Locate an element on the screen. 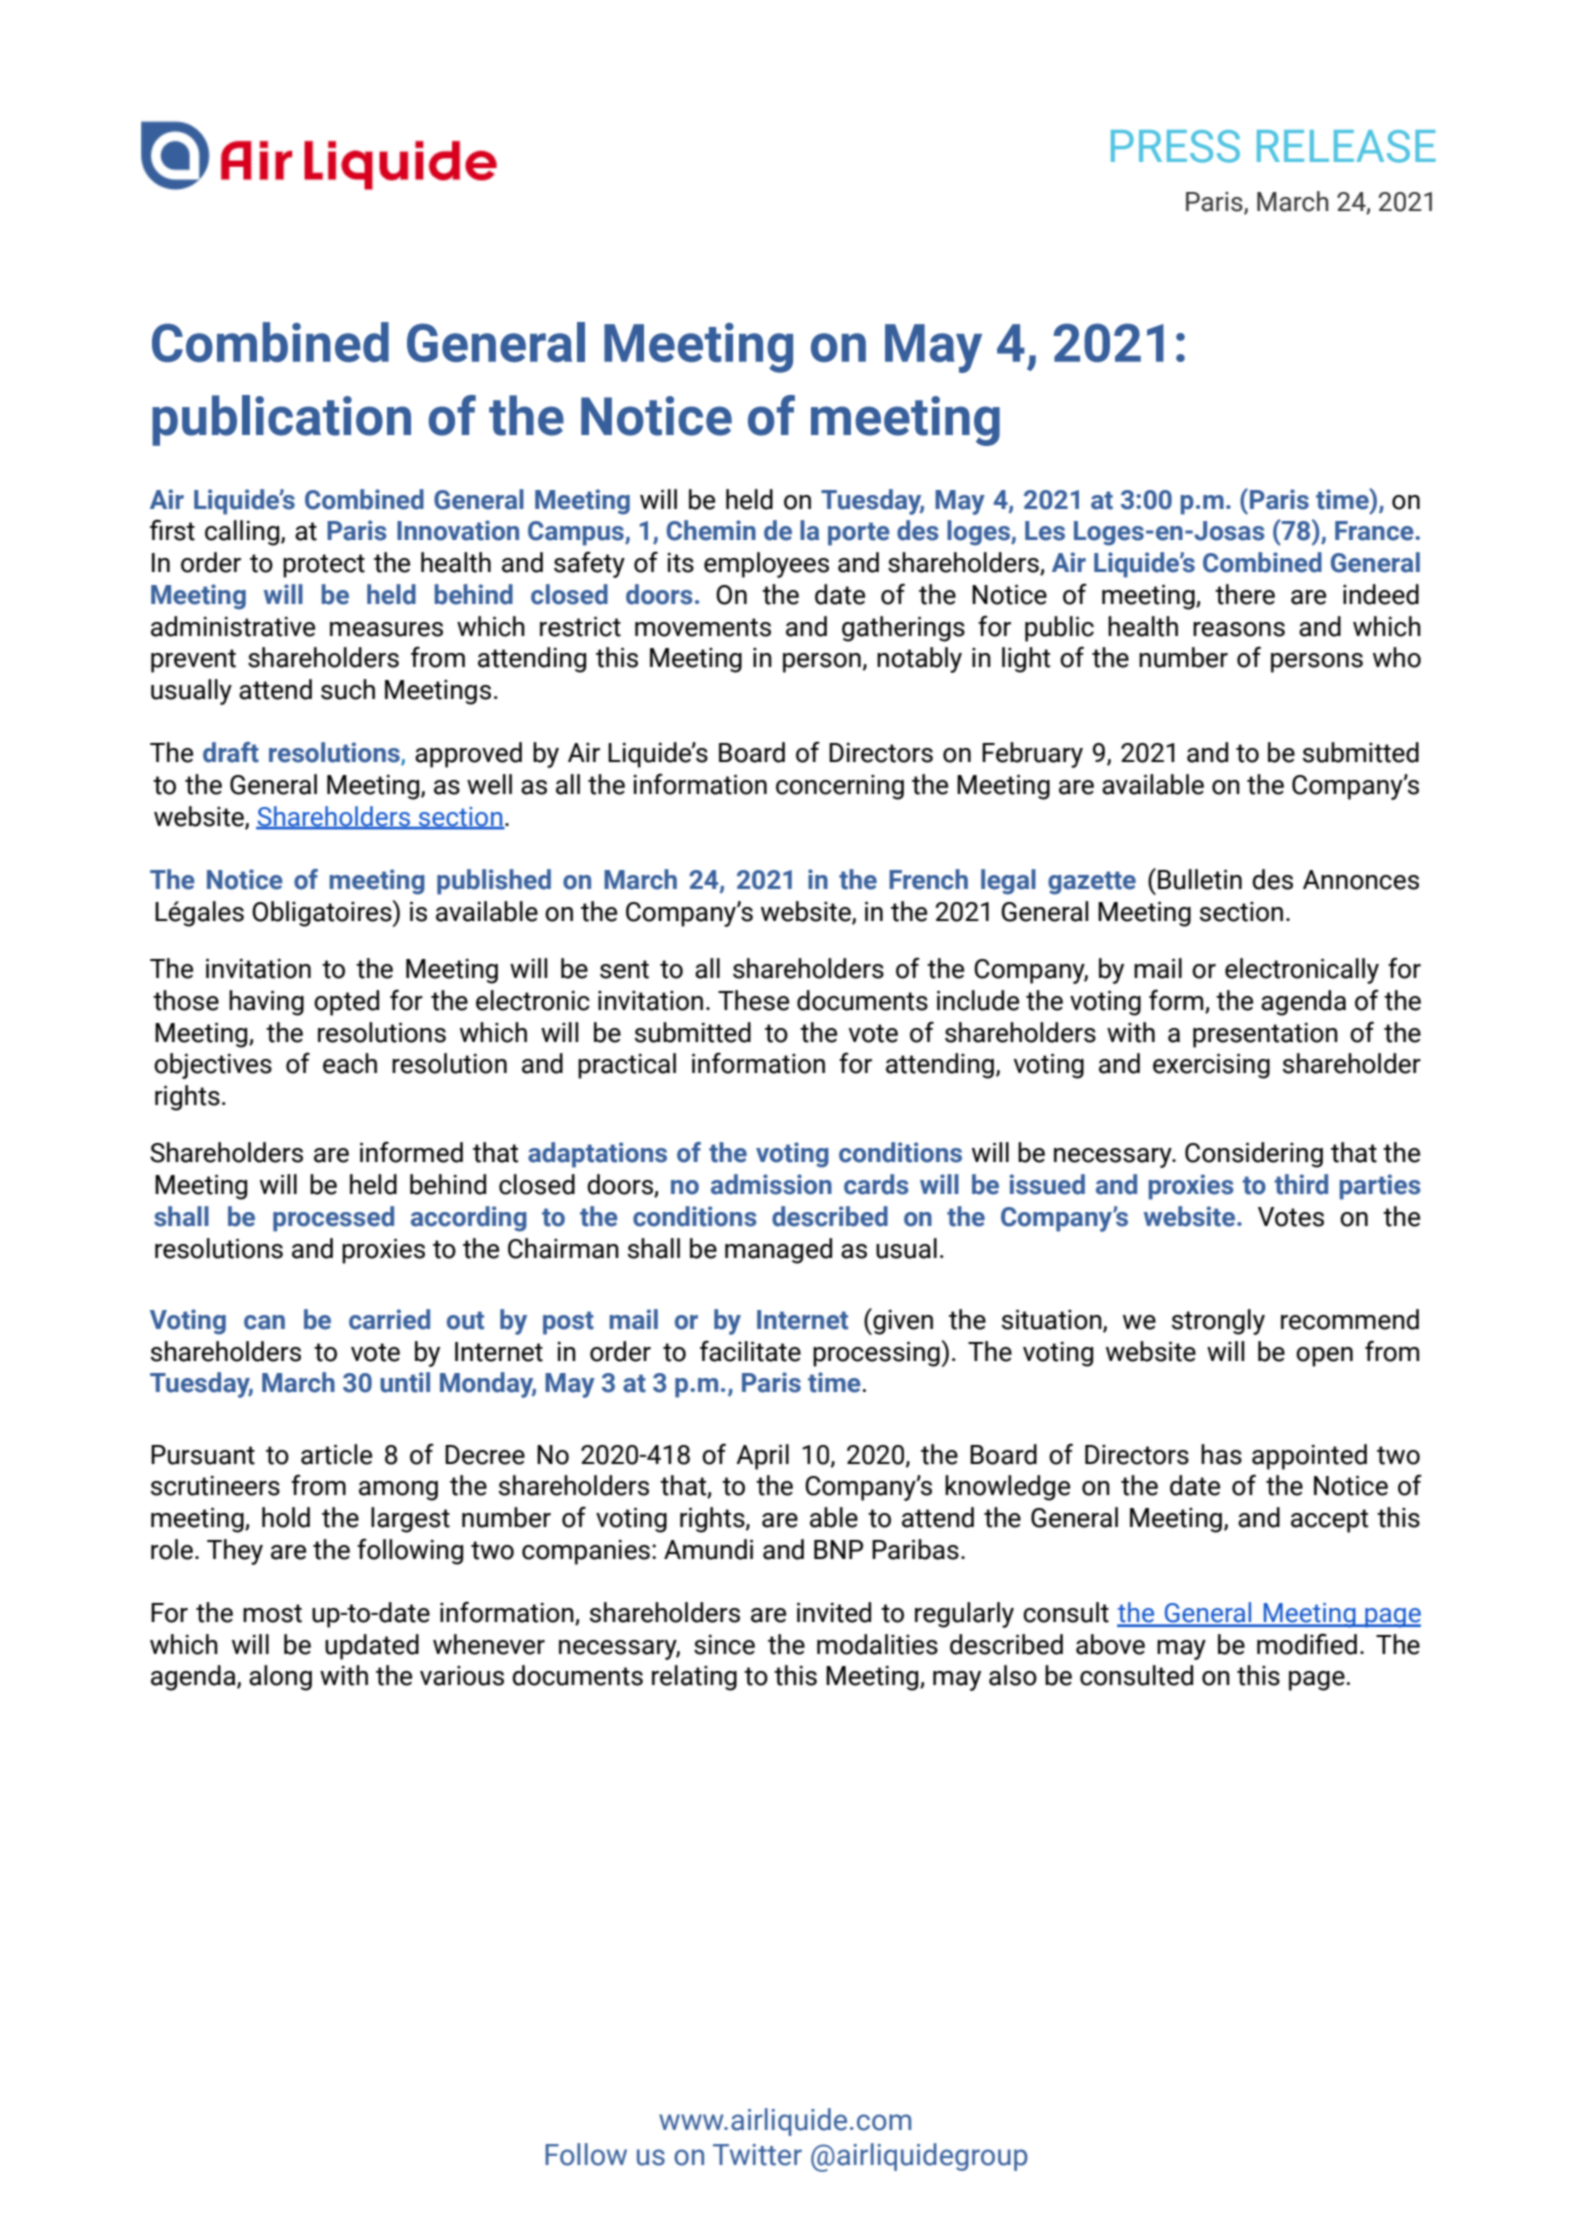 This screenshot has width=1574, height=2224. admission is located at coordinates (771, 1184).
